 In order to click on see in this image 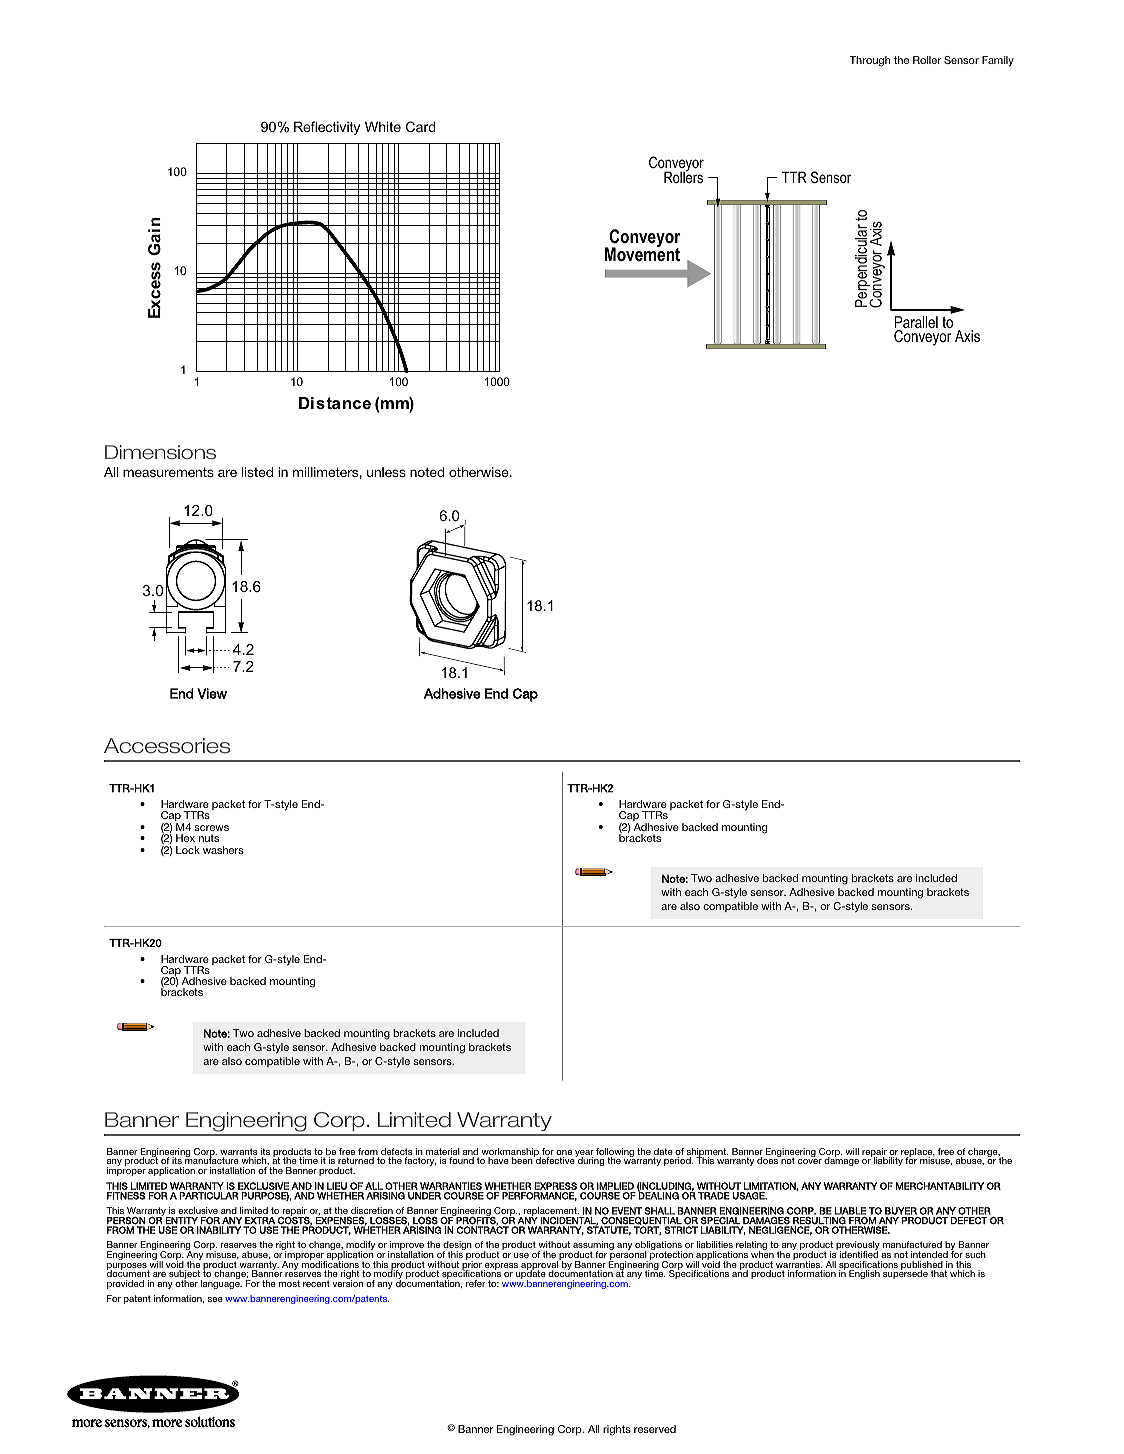, I will do `click(215, 1299)`.
